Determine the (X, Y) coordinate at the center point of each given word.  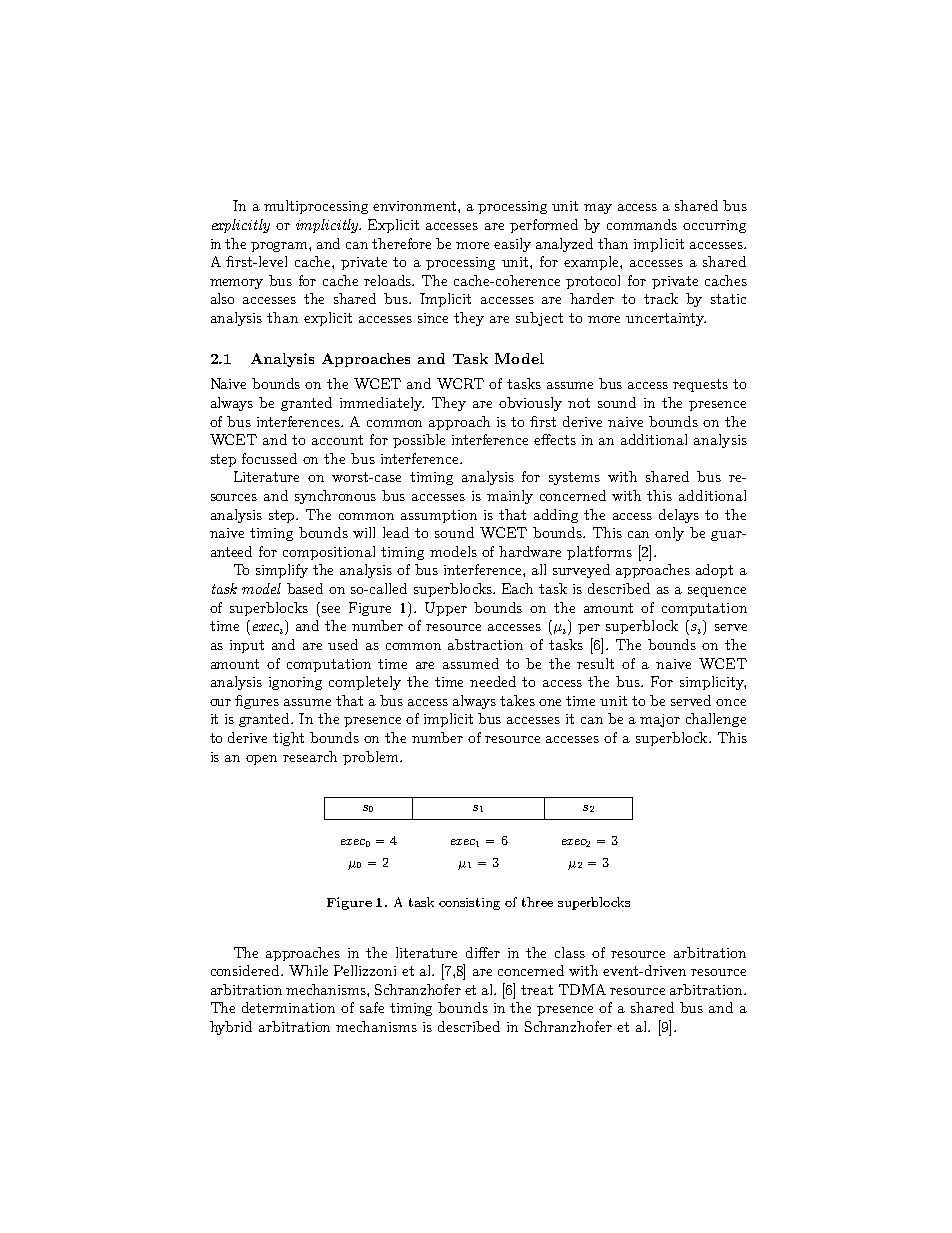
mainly (510, 497)
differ (483, 952)
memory (236, 284)
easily (512, 245)
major (660, 720)
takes (517, 700)
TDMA (582, 989)
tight (288, 739)
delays (679, 516)
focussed (269, 458)
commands (642, 224)
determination (288, 1007)
